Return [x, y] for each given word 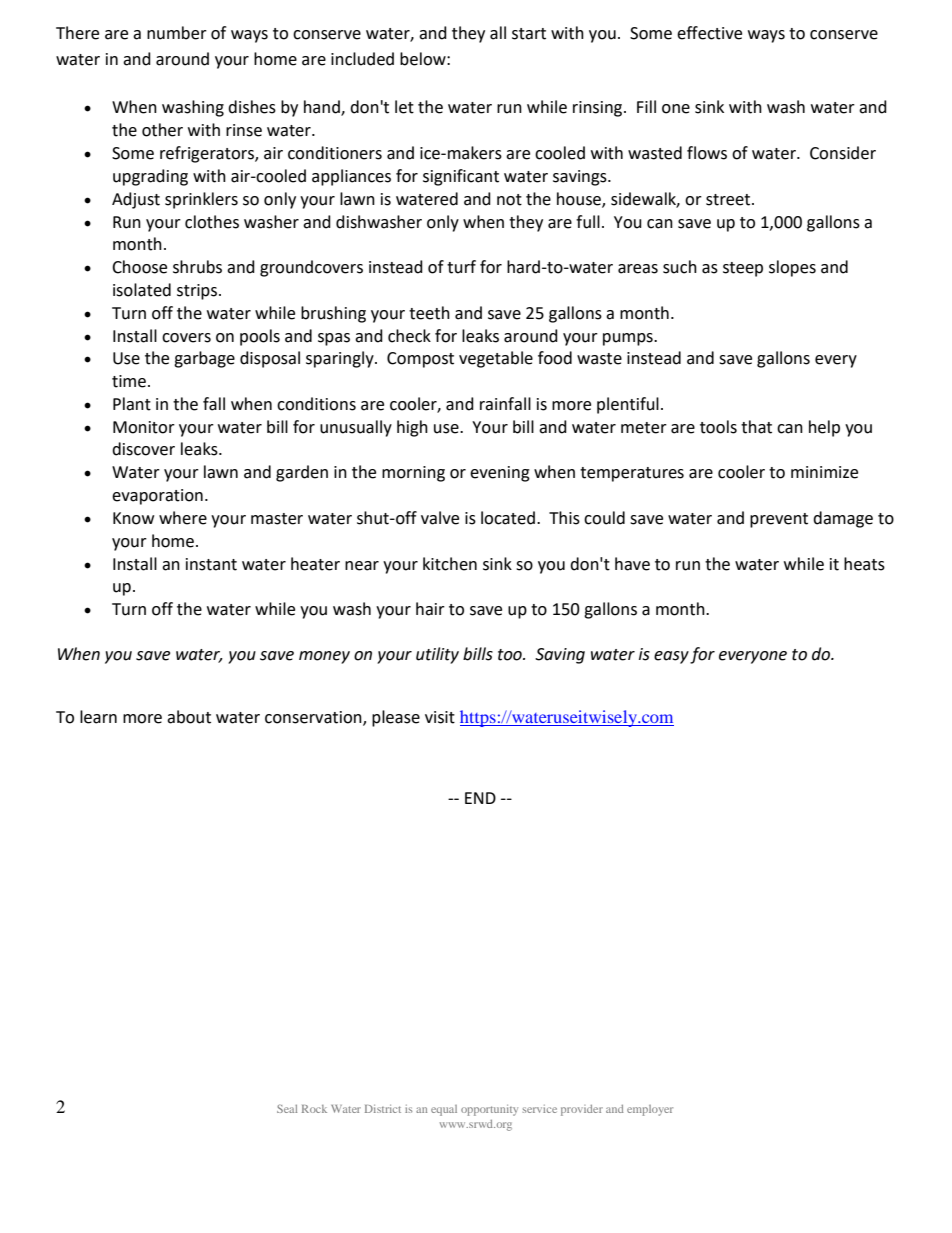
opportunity [489, 1110]
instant [211, 564]
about [189, 717]
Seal [287, 1108]
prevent [779, 520]
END [480, 798]
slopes [792, 268]
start [529, 34]
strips [198, 292]
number [177, 33]
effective [709, 33]
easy [671, 657]
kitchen [450, 564]
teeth [429, 313]
